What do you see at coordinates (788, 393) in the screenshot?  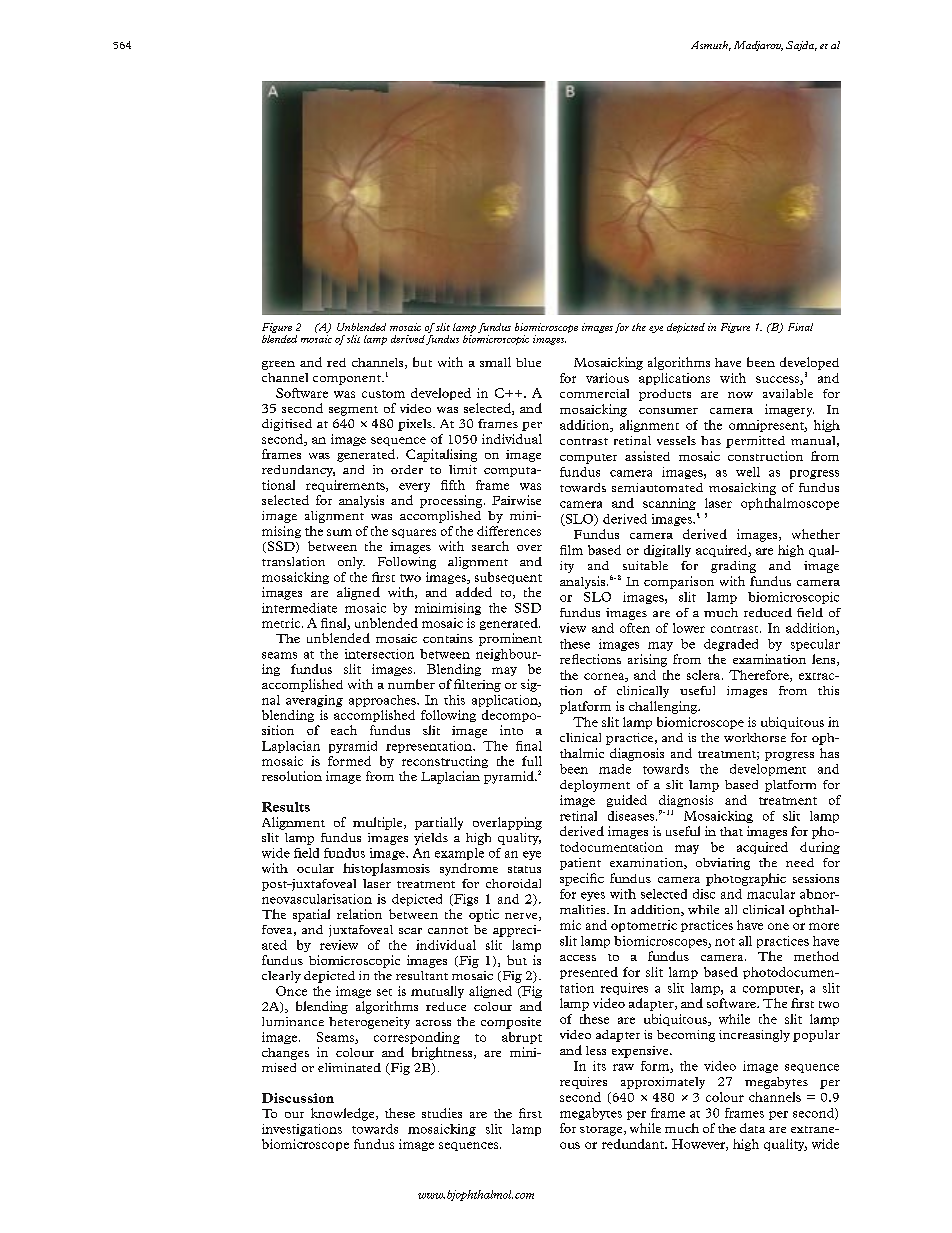 I see `available` at bounding box center [788, 393].
